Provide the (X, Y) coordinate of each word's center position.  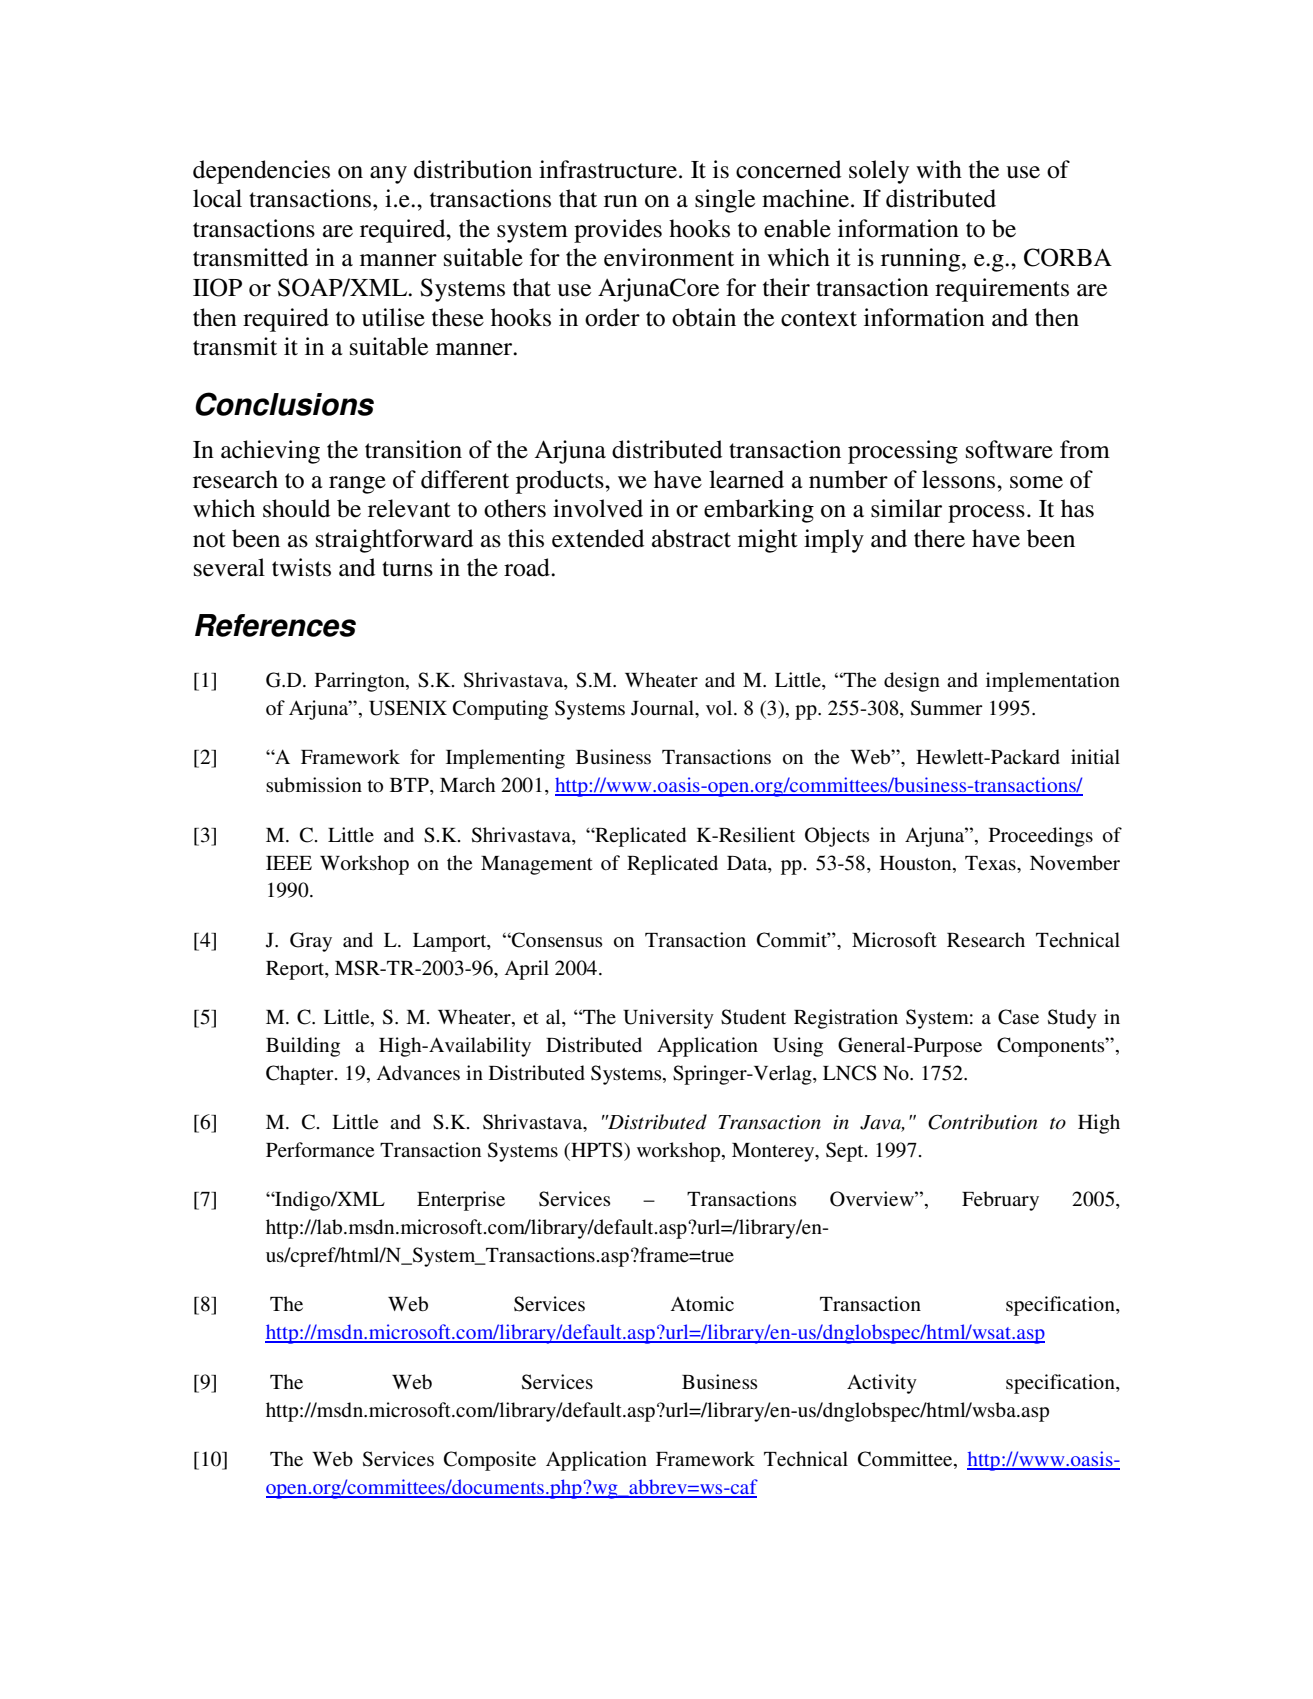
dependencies (261, 172)
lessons (960, 479)
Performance (320, 1150)
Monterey (774, 1152)
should (296, 508)
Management (537, 865)
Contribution (982, 1122)
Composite (490, 1461)
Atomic (702, 1303)
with (939, 169)
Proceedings (1041, 837)
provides (618, 231)
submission (314, 785)
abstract (691, 538)
